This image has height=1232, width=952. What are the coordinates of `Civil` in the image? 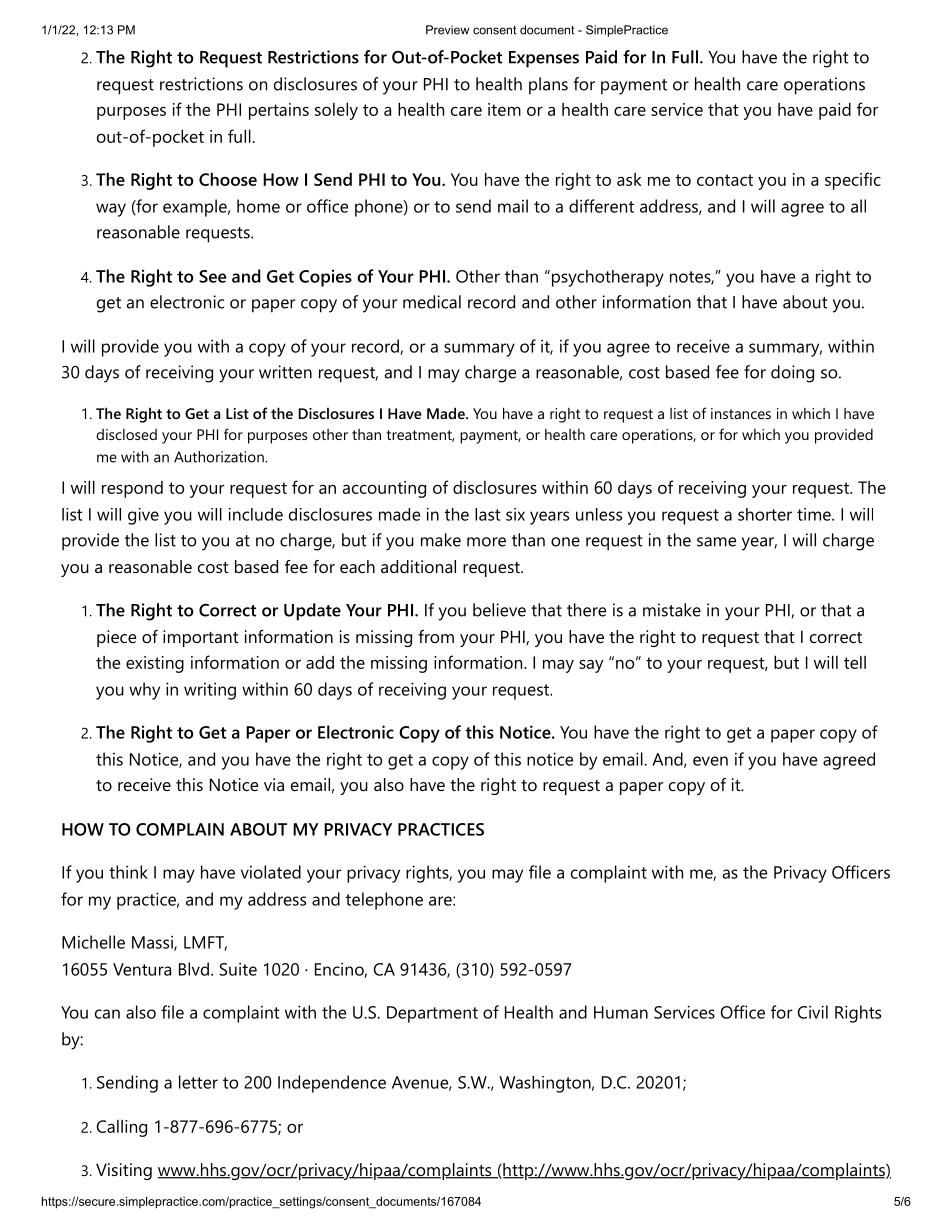 It's located at (813, 1012).
